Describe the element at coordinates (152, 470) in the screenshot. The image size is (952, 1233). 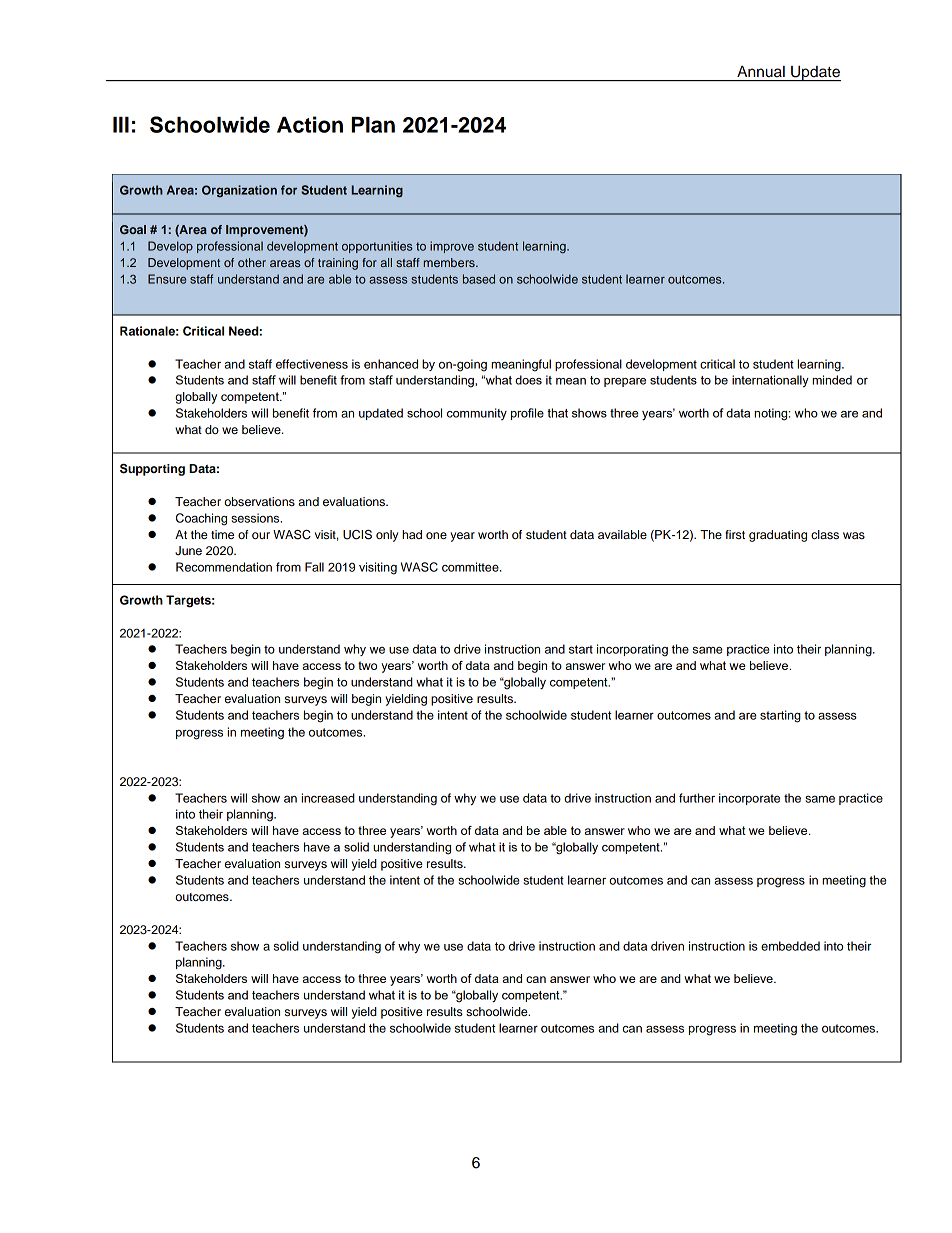
I see `Supporting` at that location.
